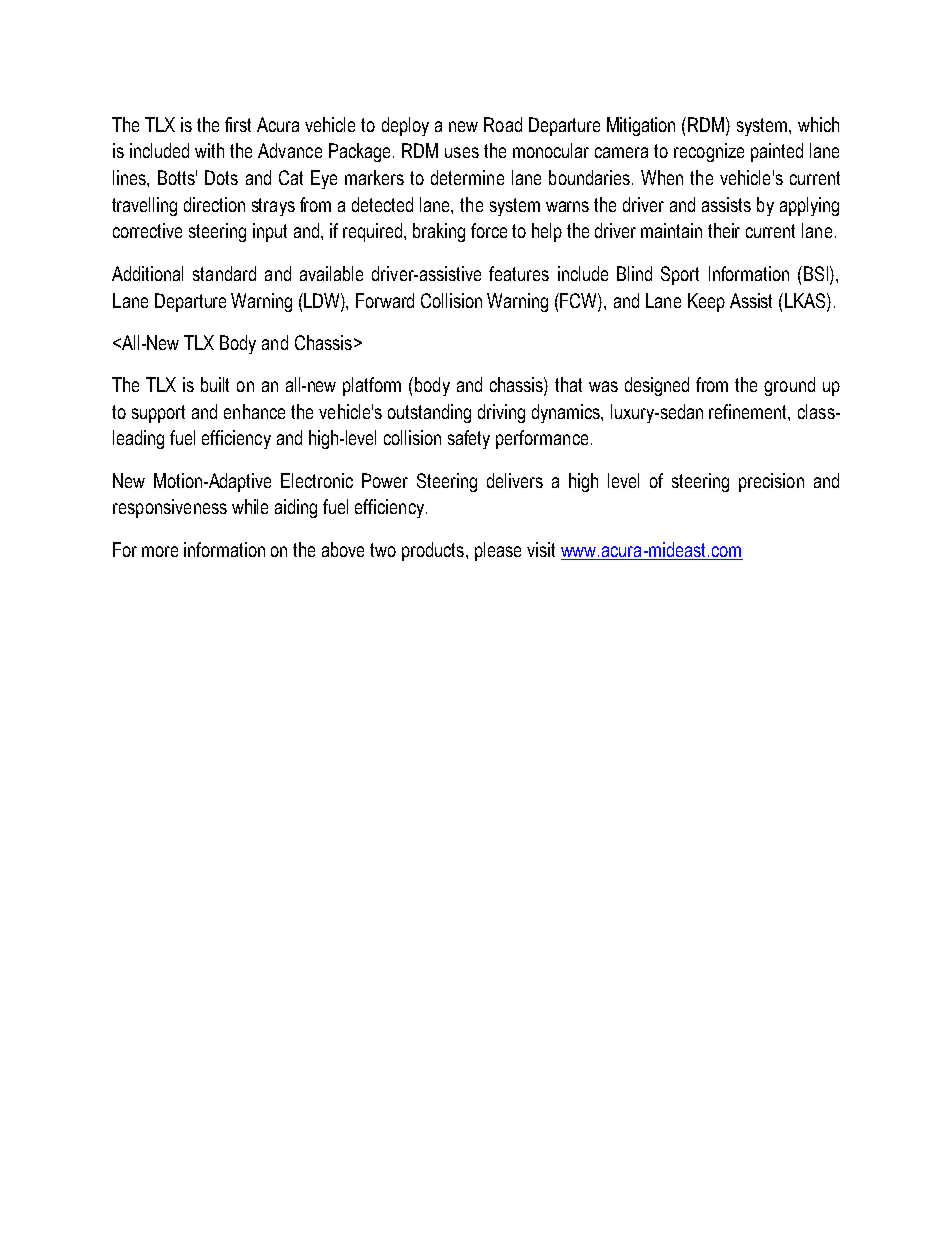 The width and height of the screenshot is (952, 1233). What do you see at coordinates (209, 150) in the screenshot?
I see `with` at bounding box center [209, 150].
